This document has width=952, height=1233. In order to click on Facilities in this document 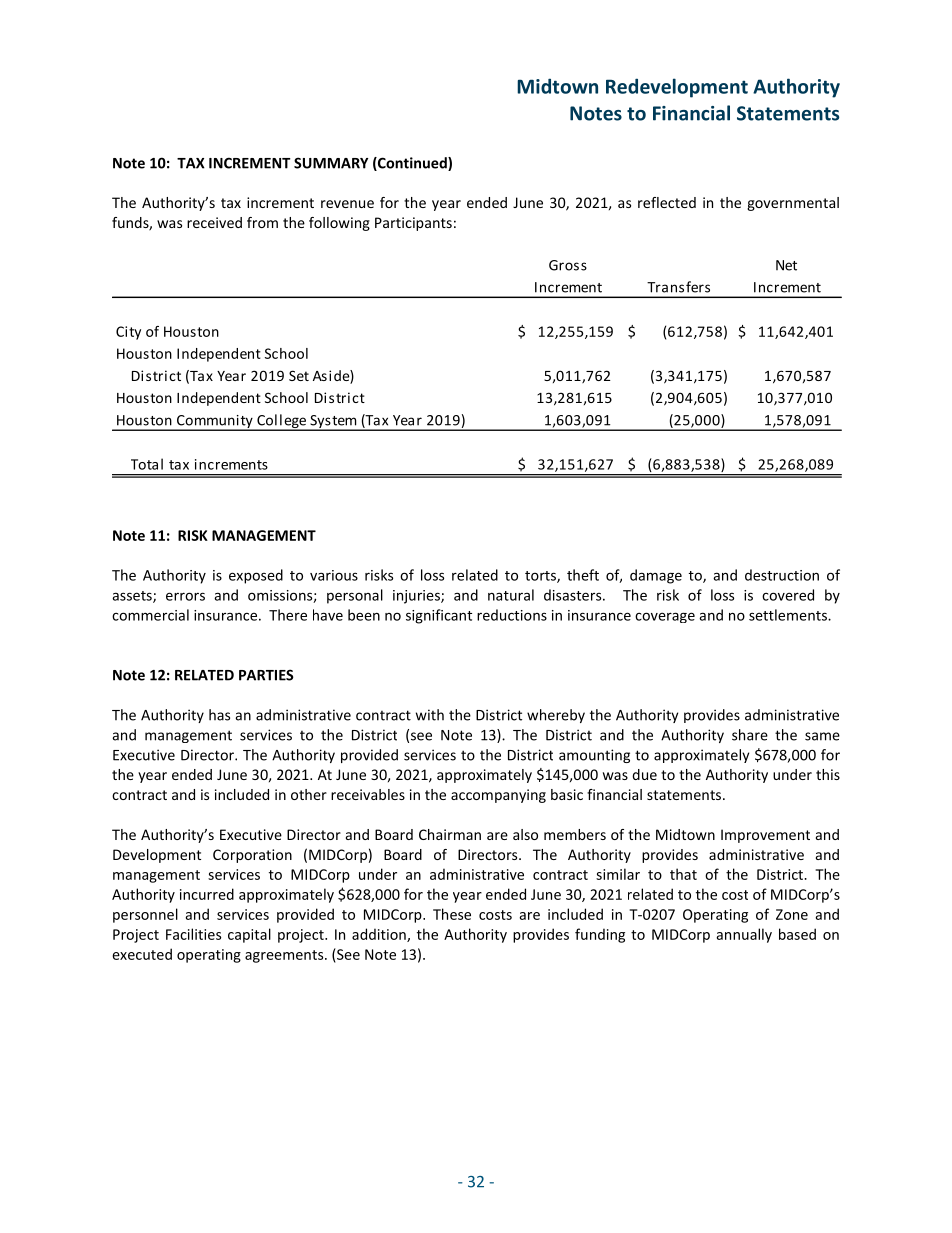, I will do `click(193, 934)`.
